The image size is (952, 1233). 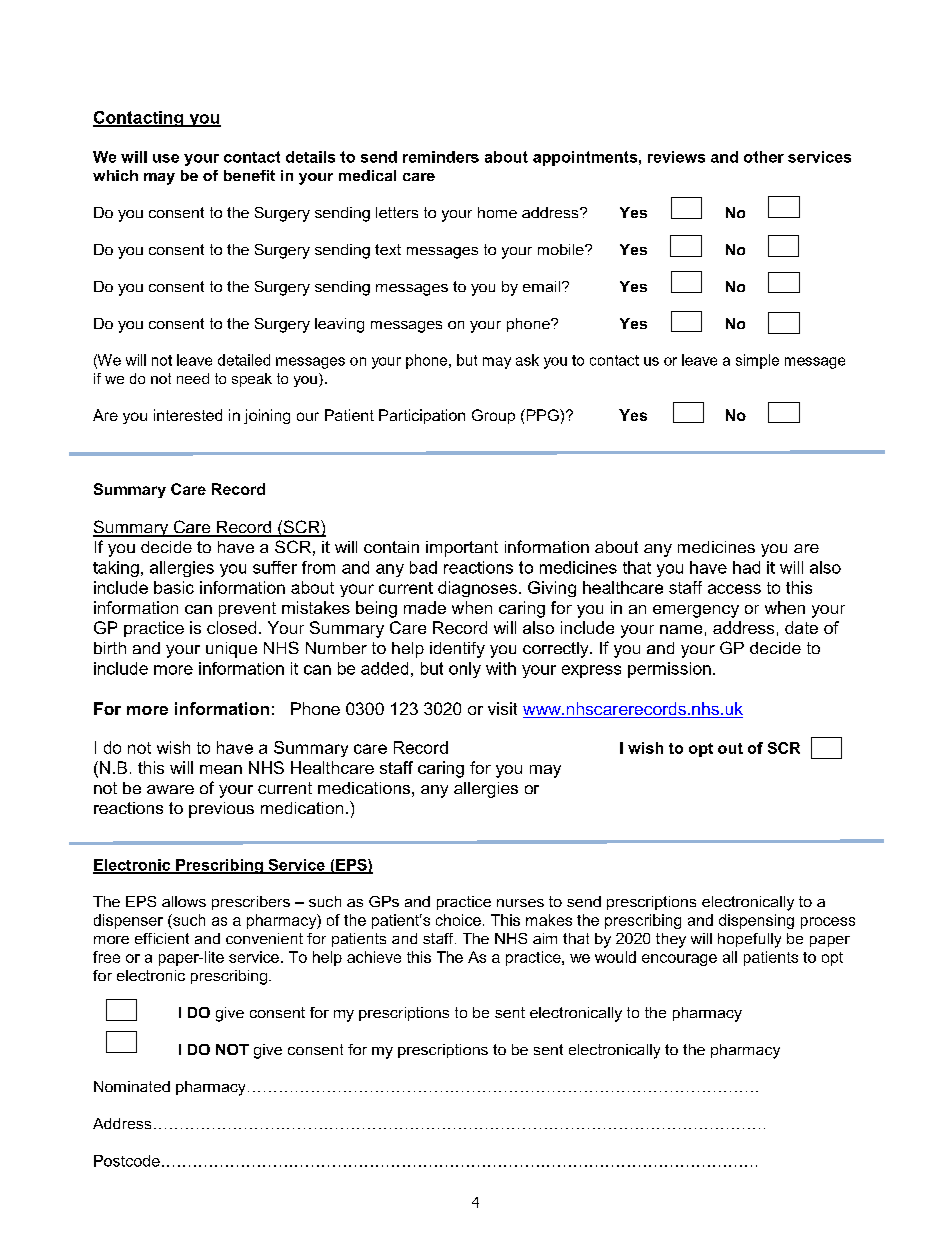 What do you see at coordinates (231, 650) in the page?
I see `unique` at bounding box center [231, 650].
